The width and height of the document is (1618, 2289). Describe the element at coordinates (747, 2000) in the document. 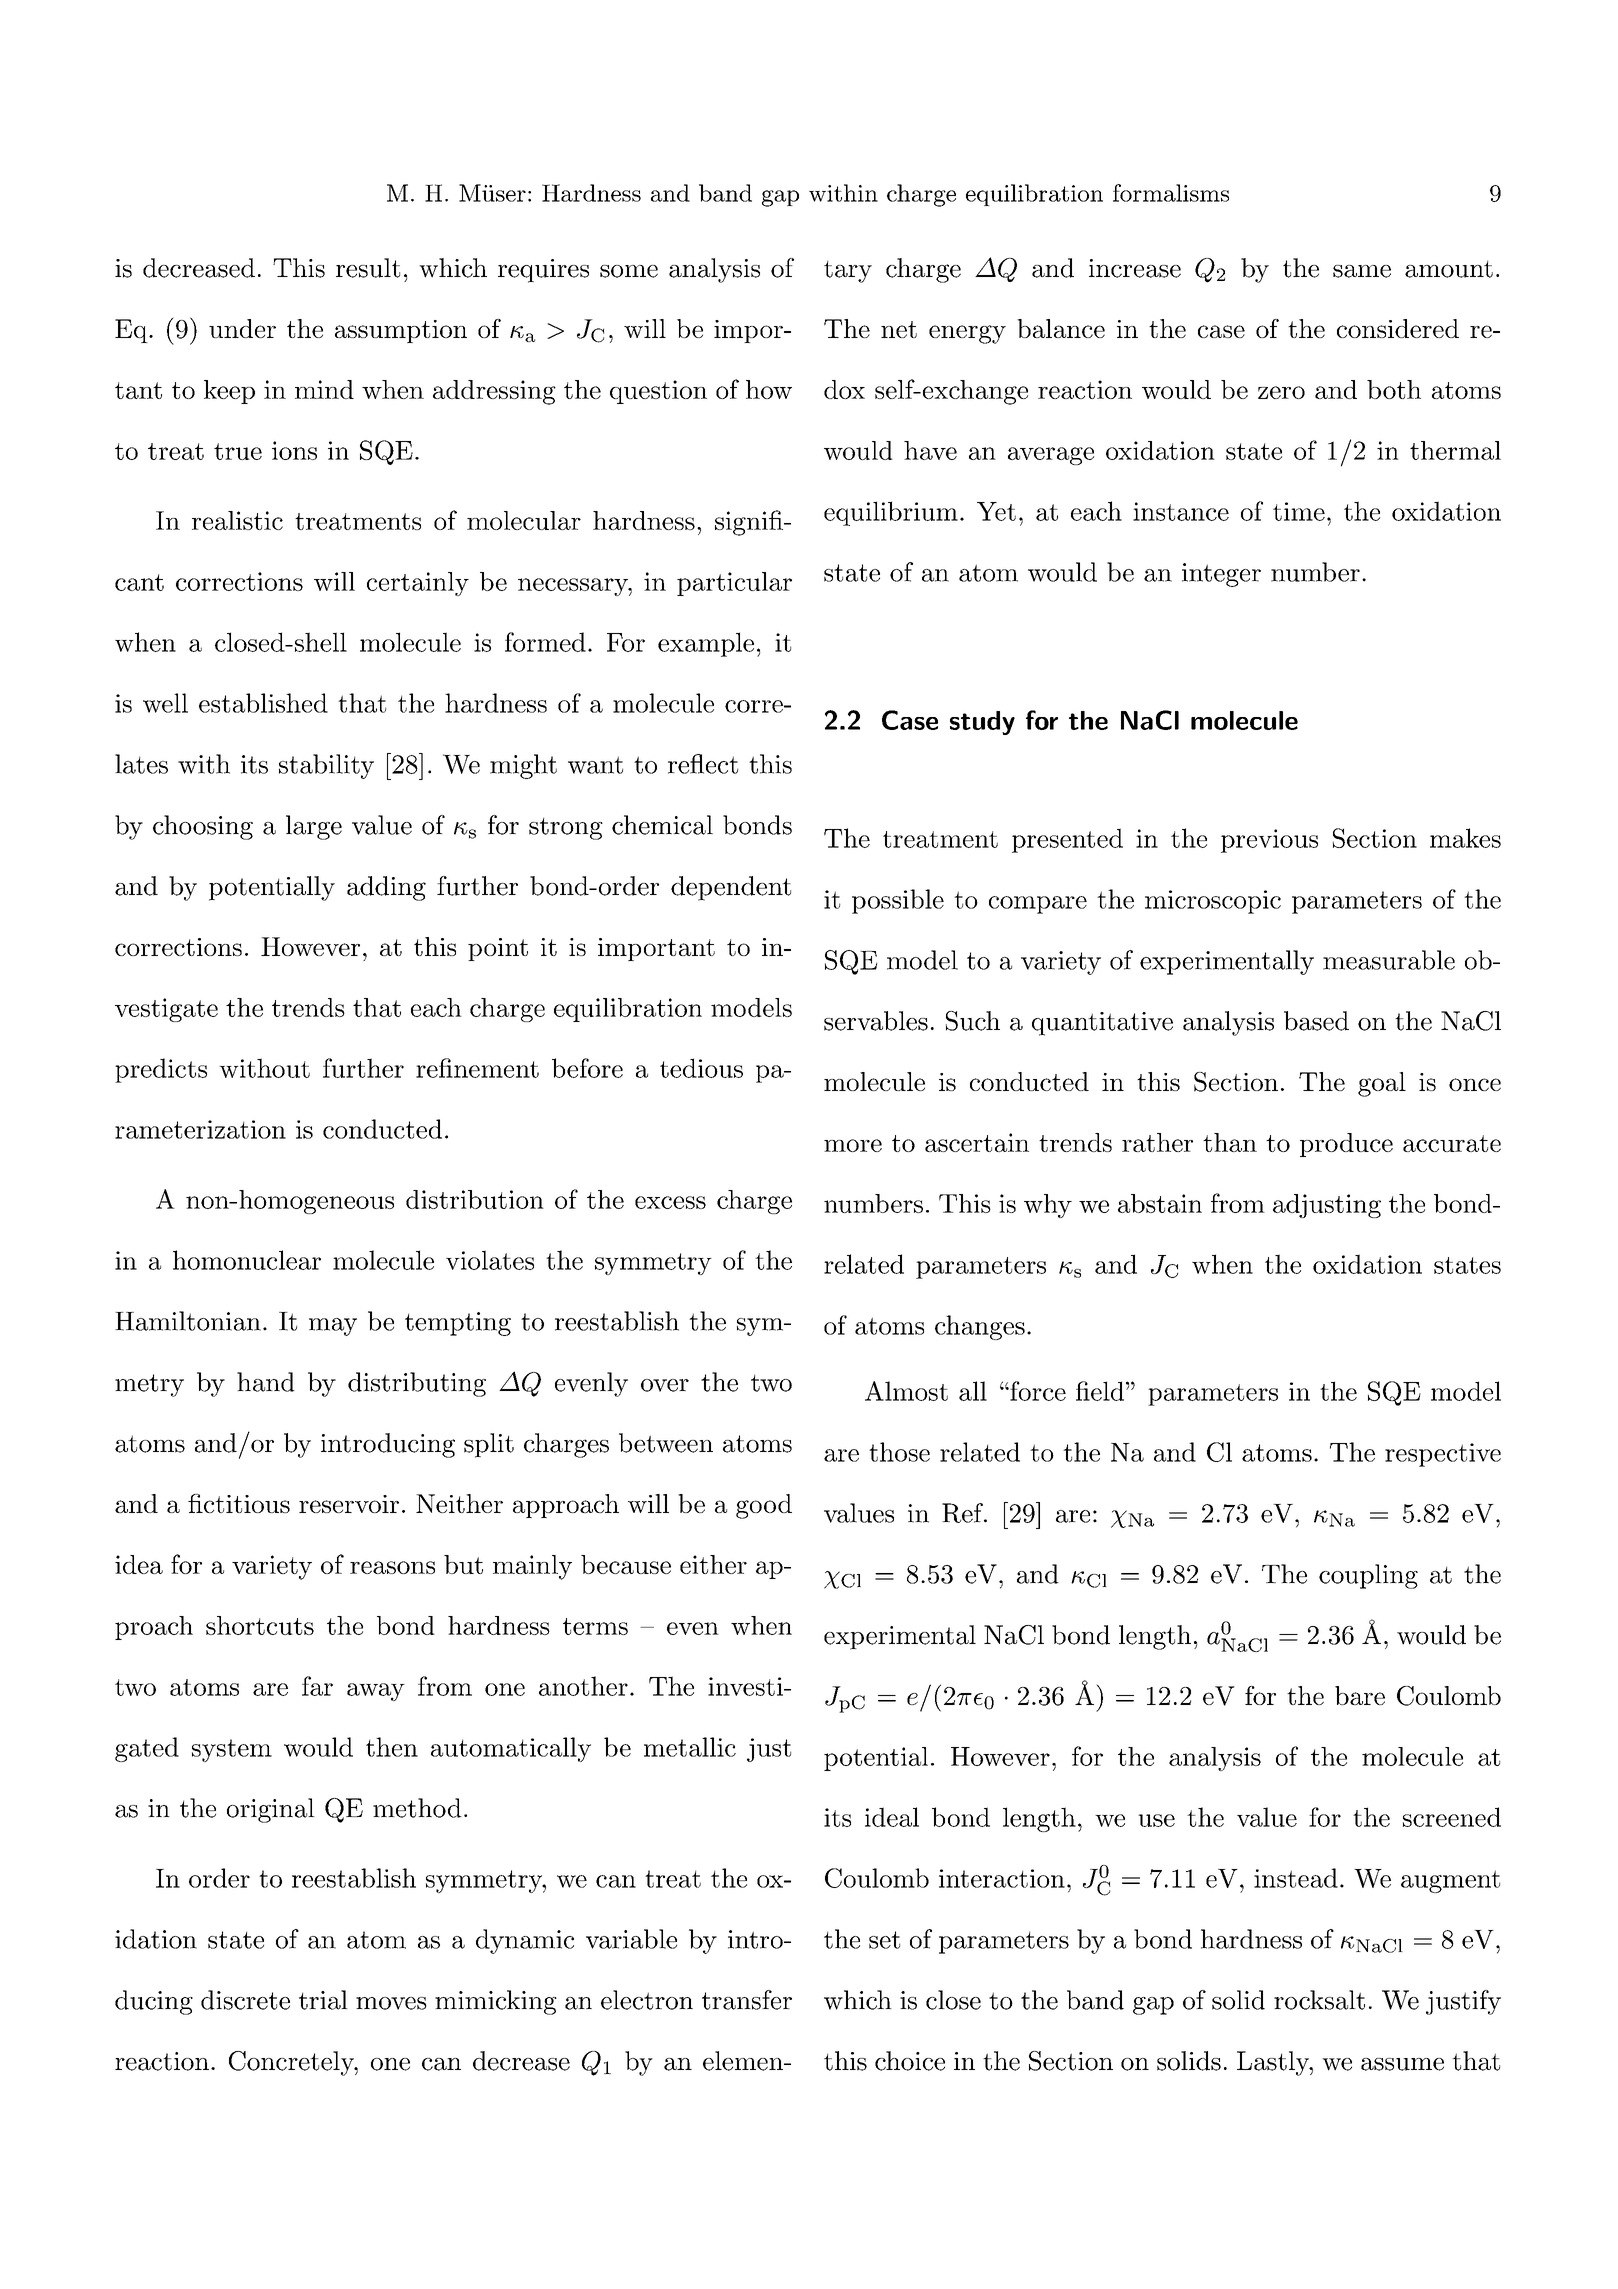

I see `transfer` at that location.
